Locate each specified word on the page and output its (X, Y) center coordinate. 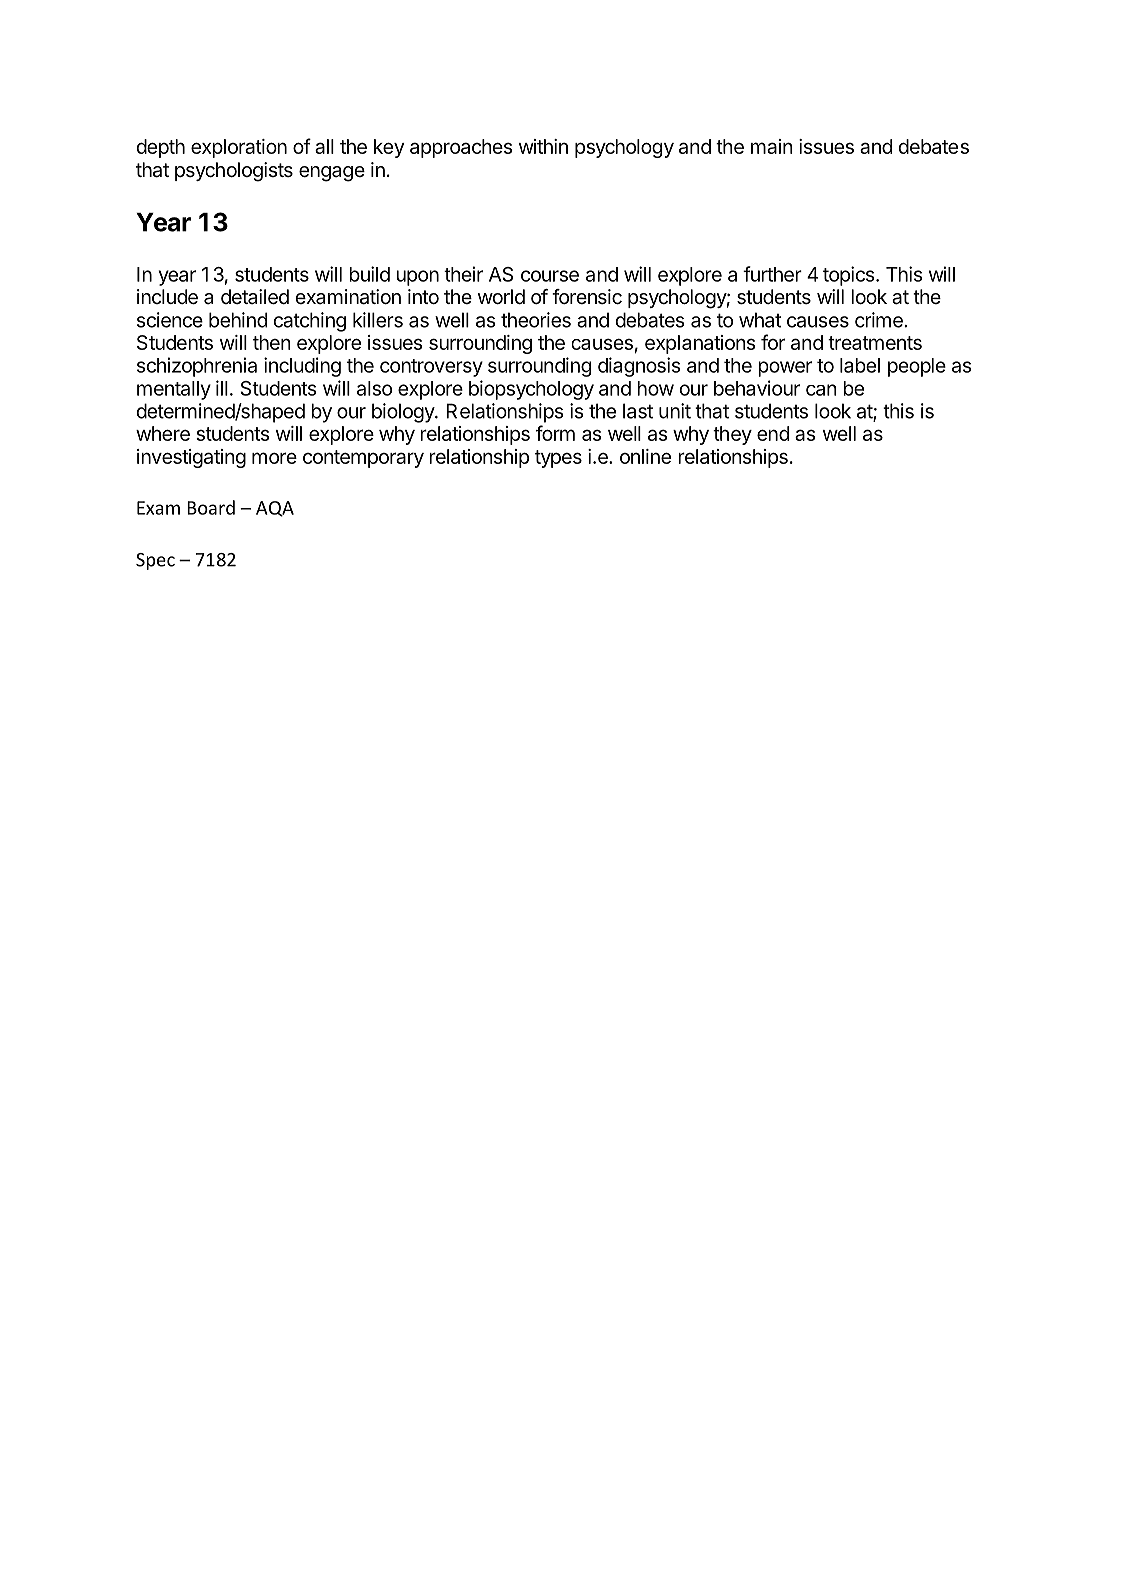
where (163, 433)
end (773, 433)
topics (849, 276)
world (501, 296)
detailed (255, 297)
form (555, 433)
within (543, 146)
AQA (275, 509)
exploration (239, 148)
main (772, 146)
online (645, 456)
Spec (155, 561)
